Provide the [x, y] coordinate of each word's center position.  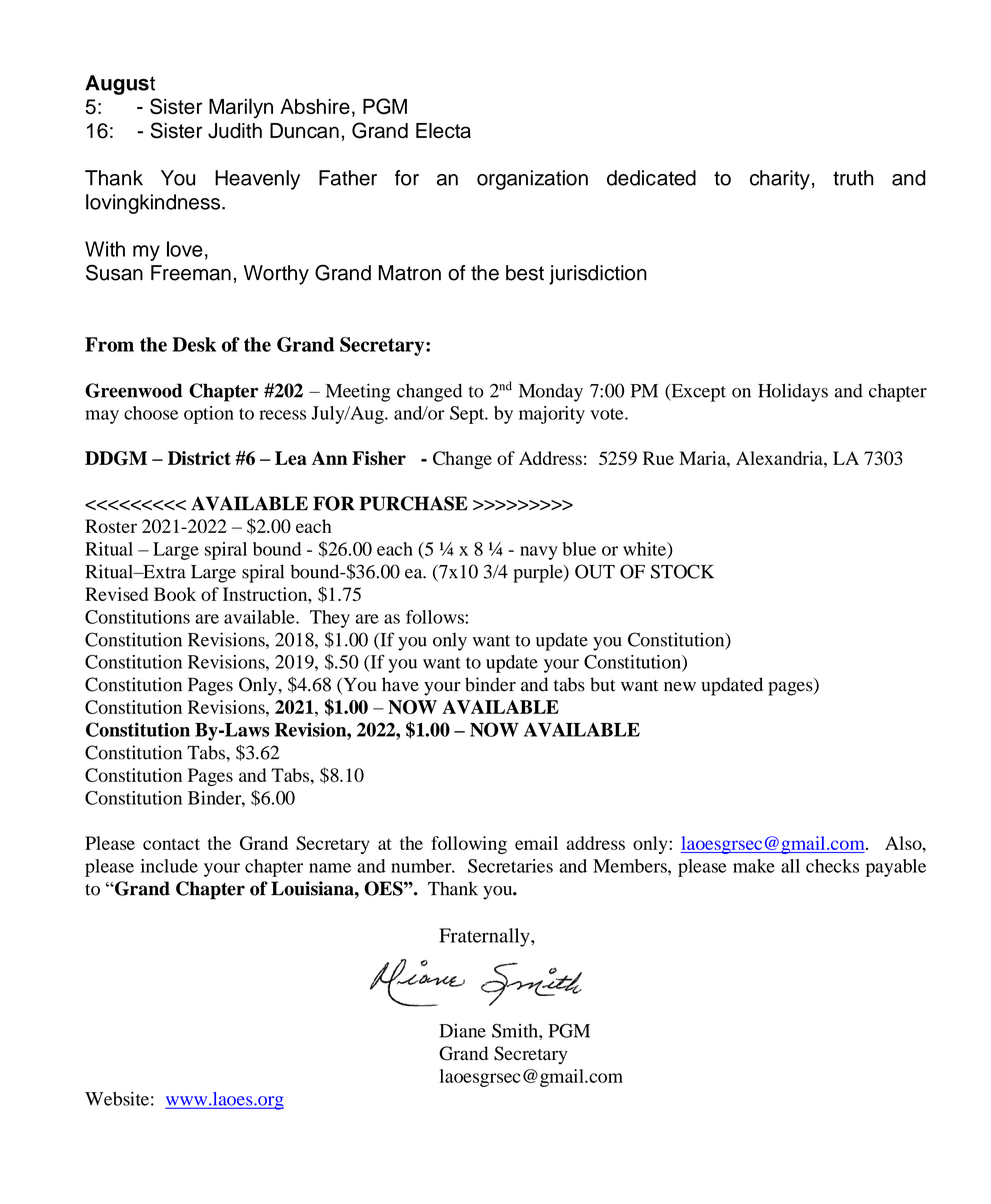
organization [532, 180]
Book [175, 594]
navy [539, 553]
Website [117, 1099]
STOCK [682, 571]
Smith [516, 1030]
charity [780, 180]
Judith [235, 131]
